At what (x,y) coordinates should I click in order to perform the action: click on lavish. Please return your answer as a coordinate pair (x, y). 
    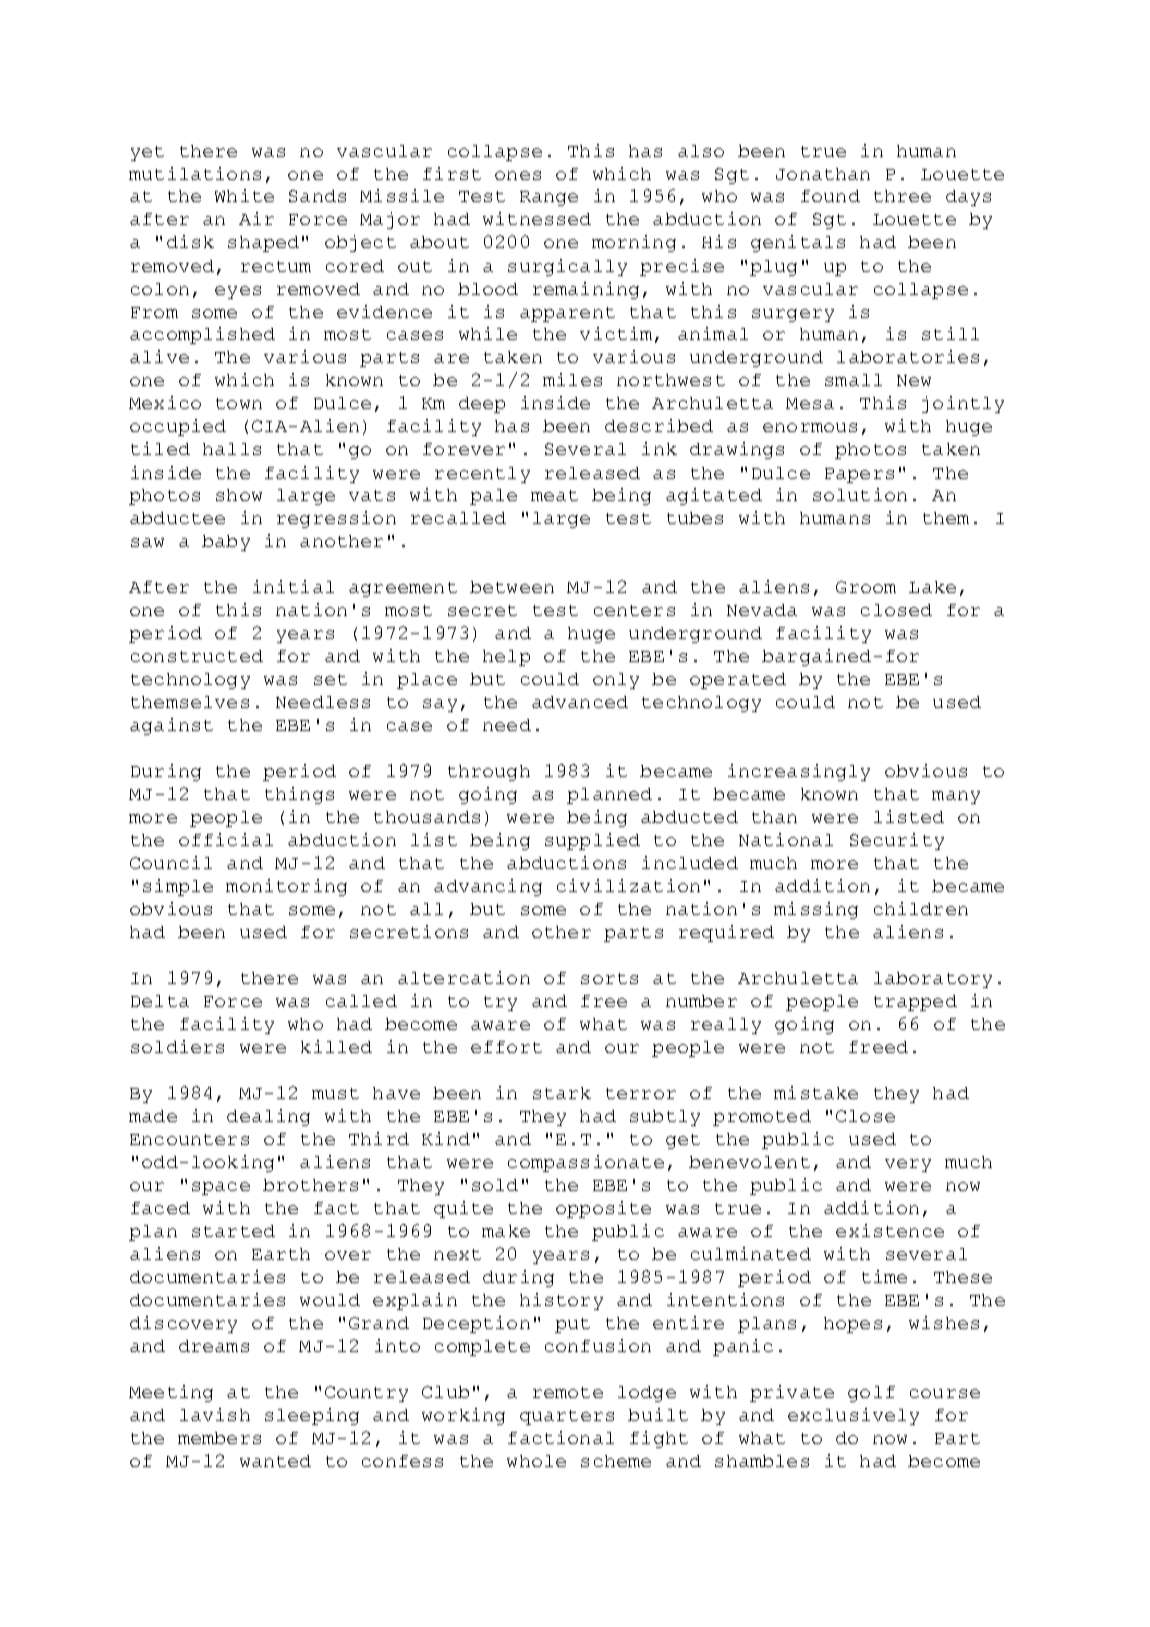
    Looking at the image, I should click on (215, 1414).
